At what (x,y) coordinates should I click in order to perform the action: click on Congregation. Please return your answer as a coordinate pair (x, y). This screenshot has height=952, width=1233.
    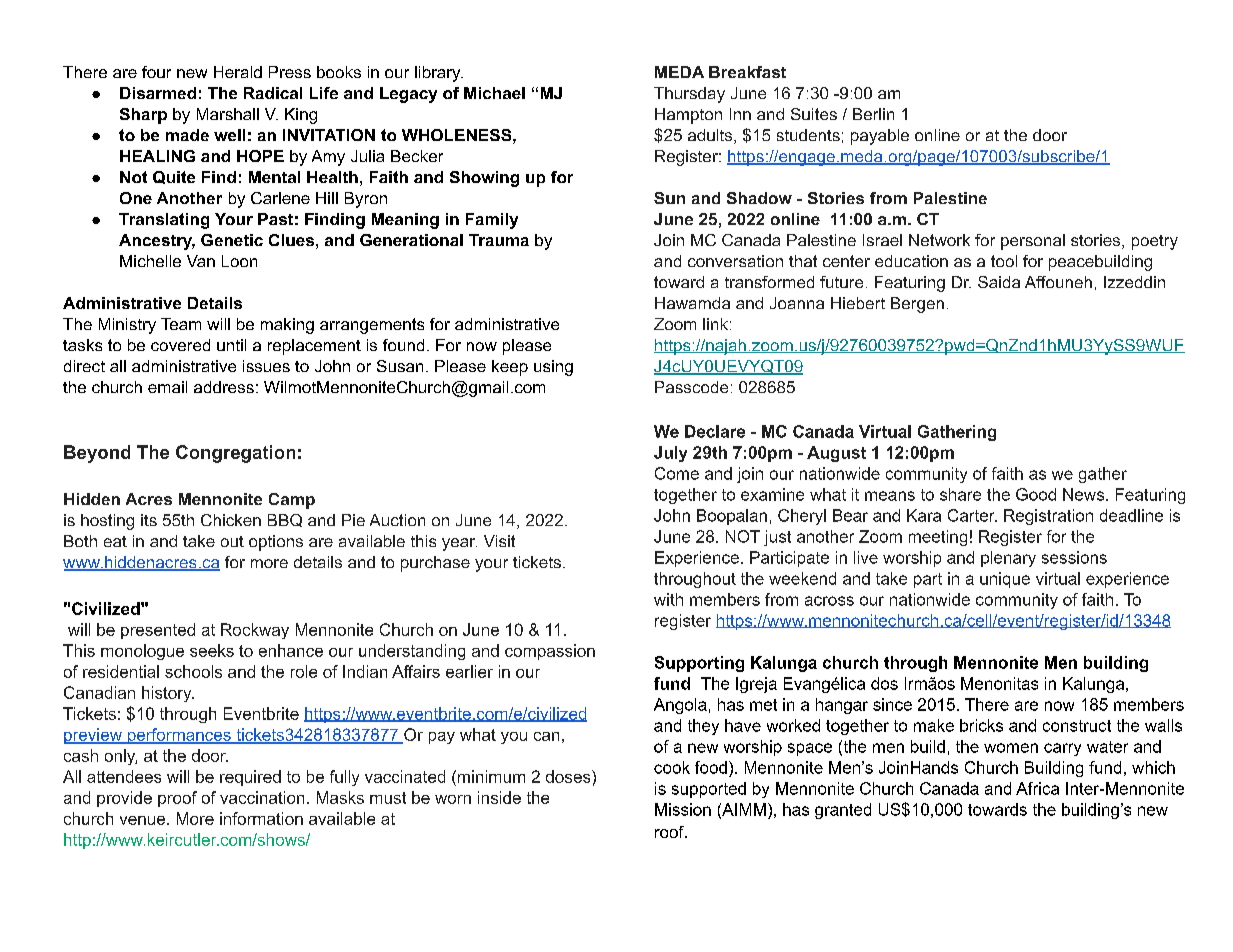
    Looking at the image, I should click on (235, 454).
